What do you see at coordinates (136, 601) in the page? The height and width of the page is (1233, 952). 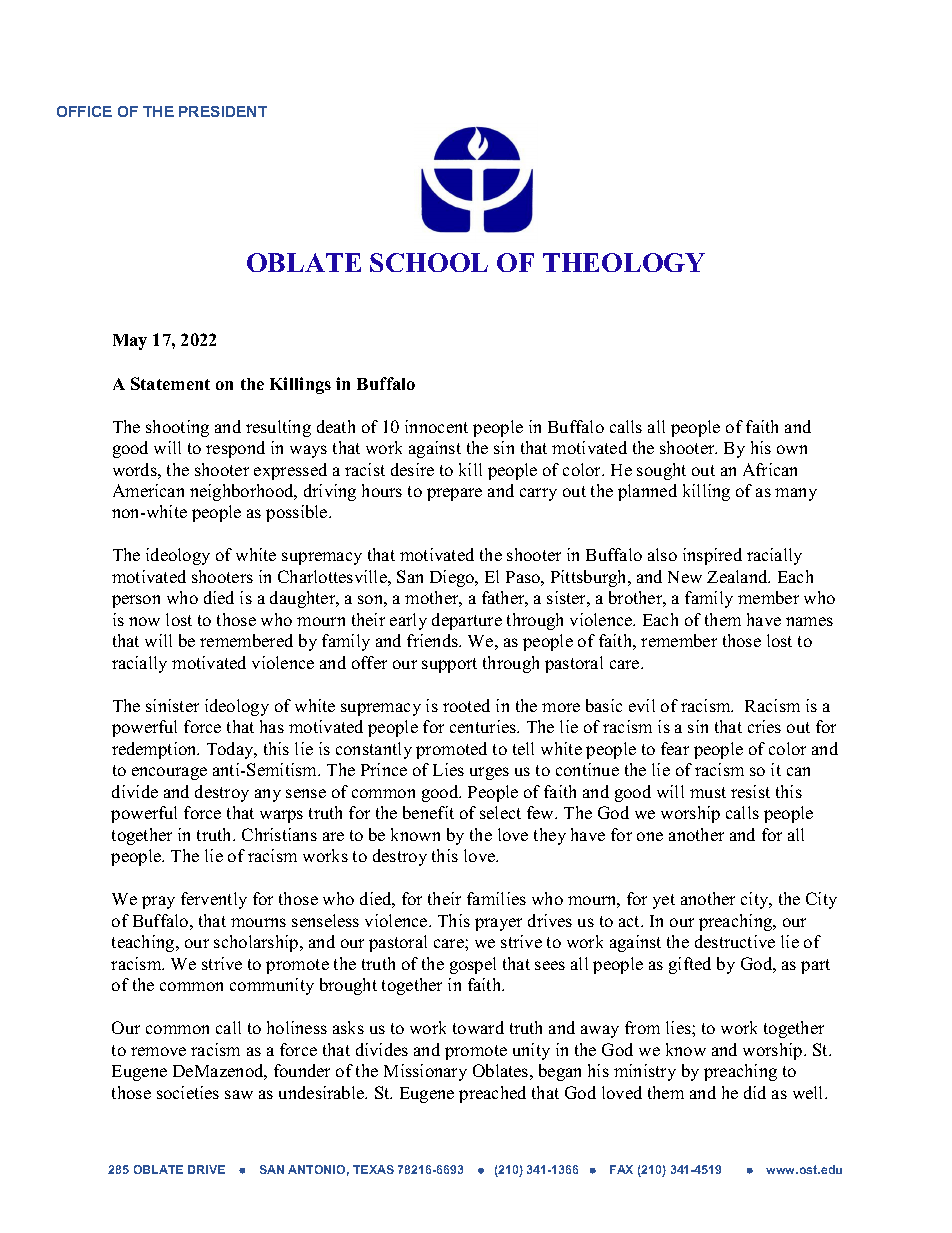 I see `person` at bounding box center [136, 601].
